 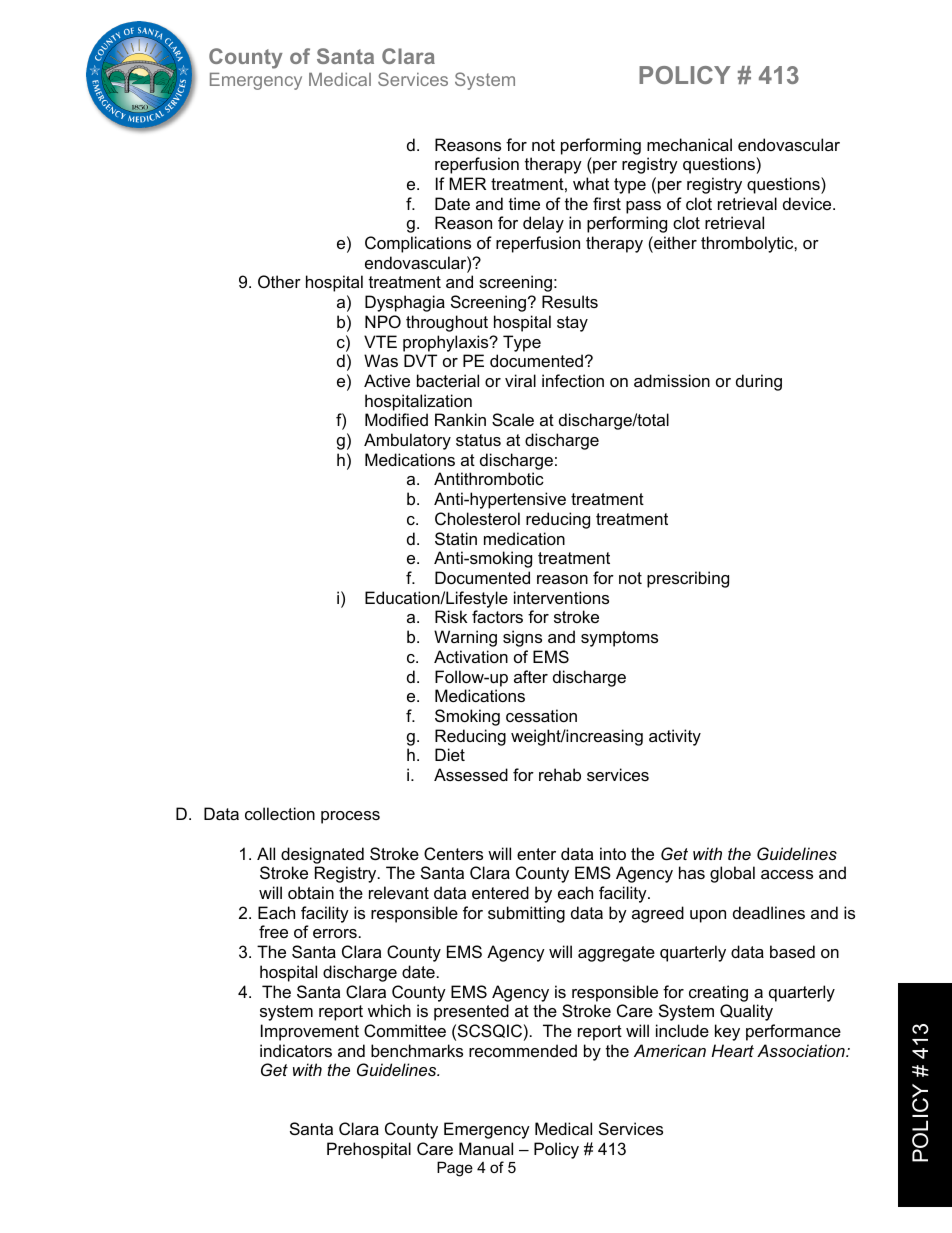 I want to click on submitting, so click(x=526, y=914).
